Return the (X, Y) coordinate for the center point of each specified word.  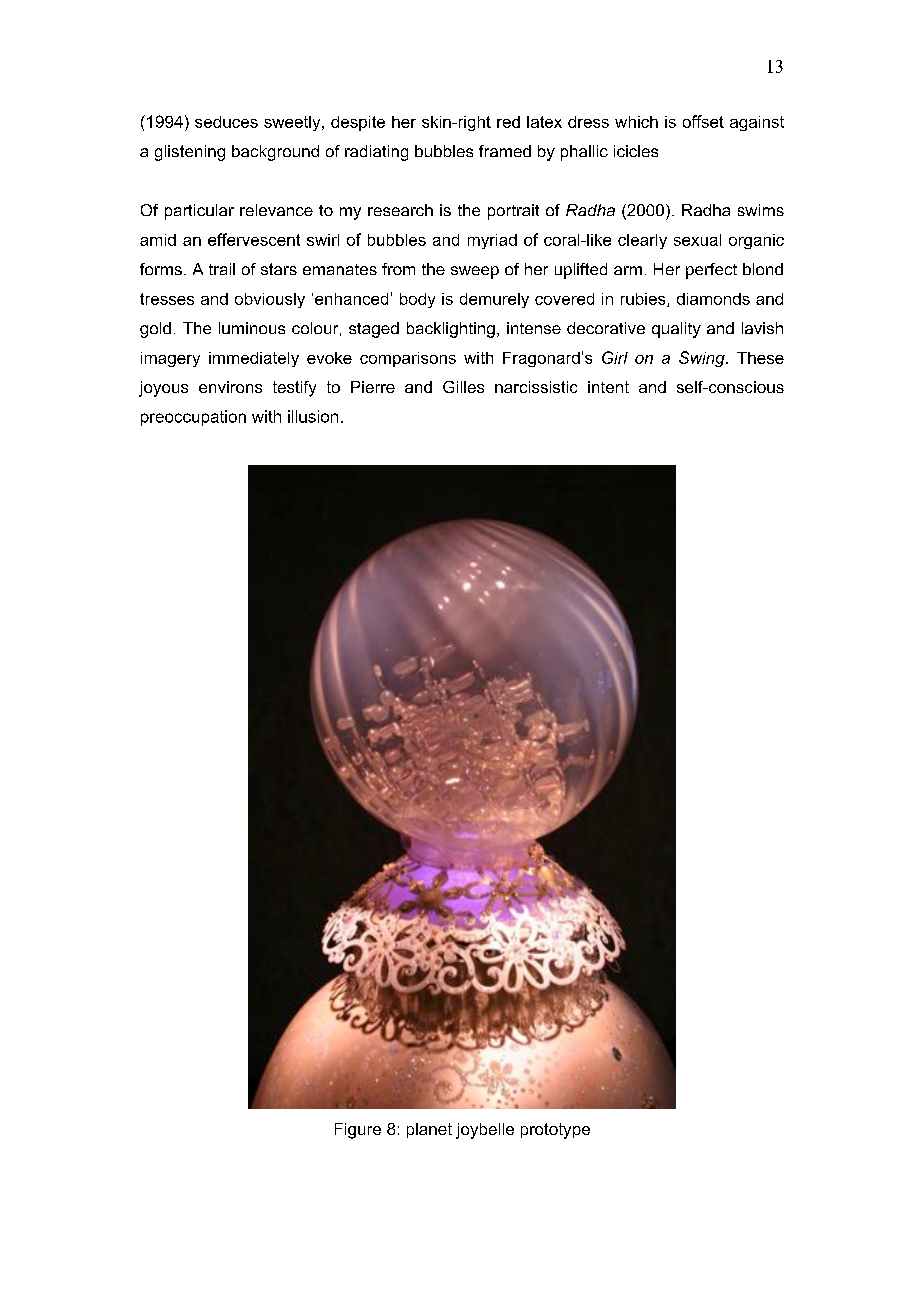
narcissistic (536, 387)
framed (505, 151)
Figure (358, 1131)
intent (608, 387)
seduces (226, 122)
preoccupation (193, 418)
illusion (313, 416)
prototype (555, 1131)
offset (703, 121)
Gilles (463, 387)
